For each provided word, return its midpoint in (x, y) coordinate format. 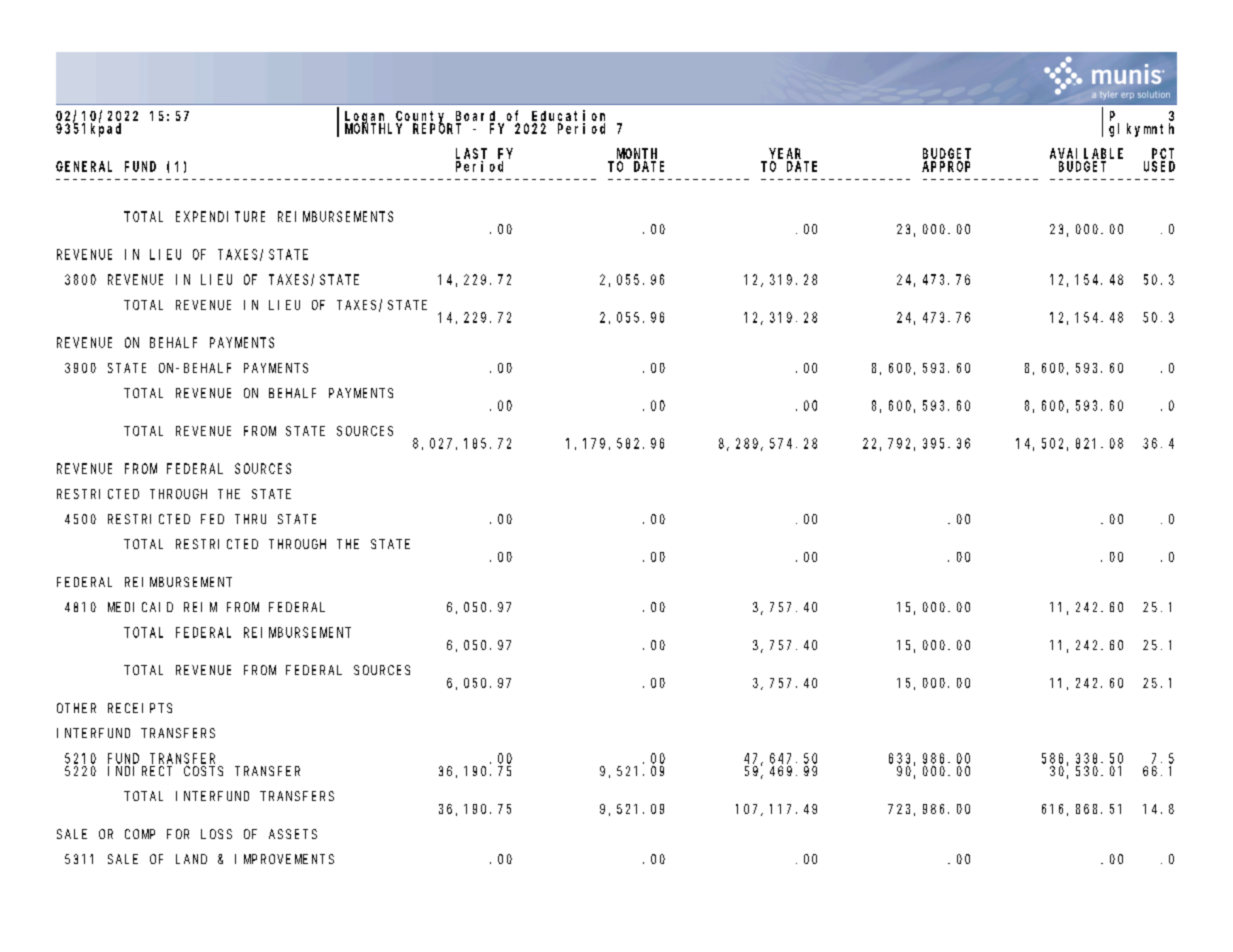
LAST (471, 153)
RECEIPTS (140, 708)
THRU (250, 519)
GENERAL (84, 166)
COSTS (203, 771)
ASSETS (293, 834)
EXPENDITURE (220, 216)
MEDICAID (140, 607)
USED (1159, 166)
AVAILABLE (1086, 153)
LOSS (216, 834)
